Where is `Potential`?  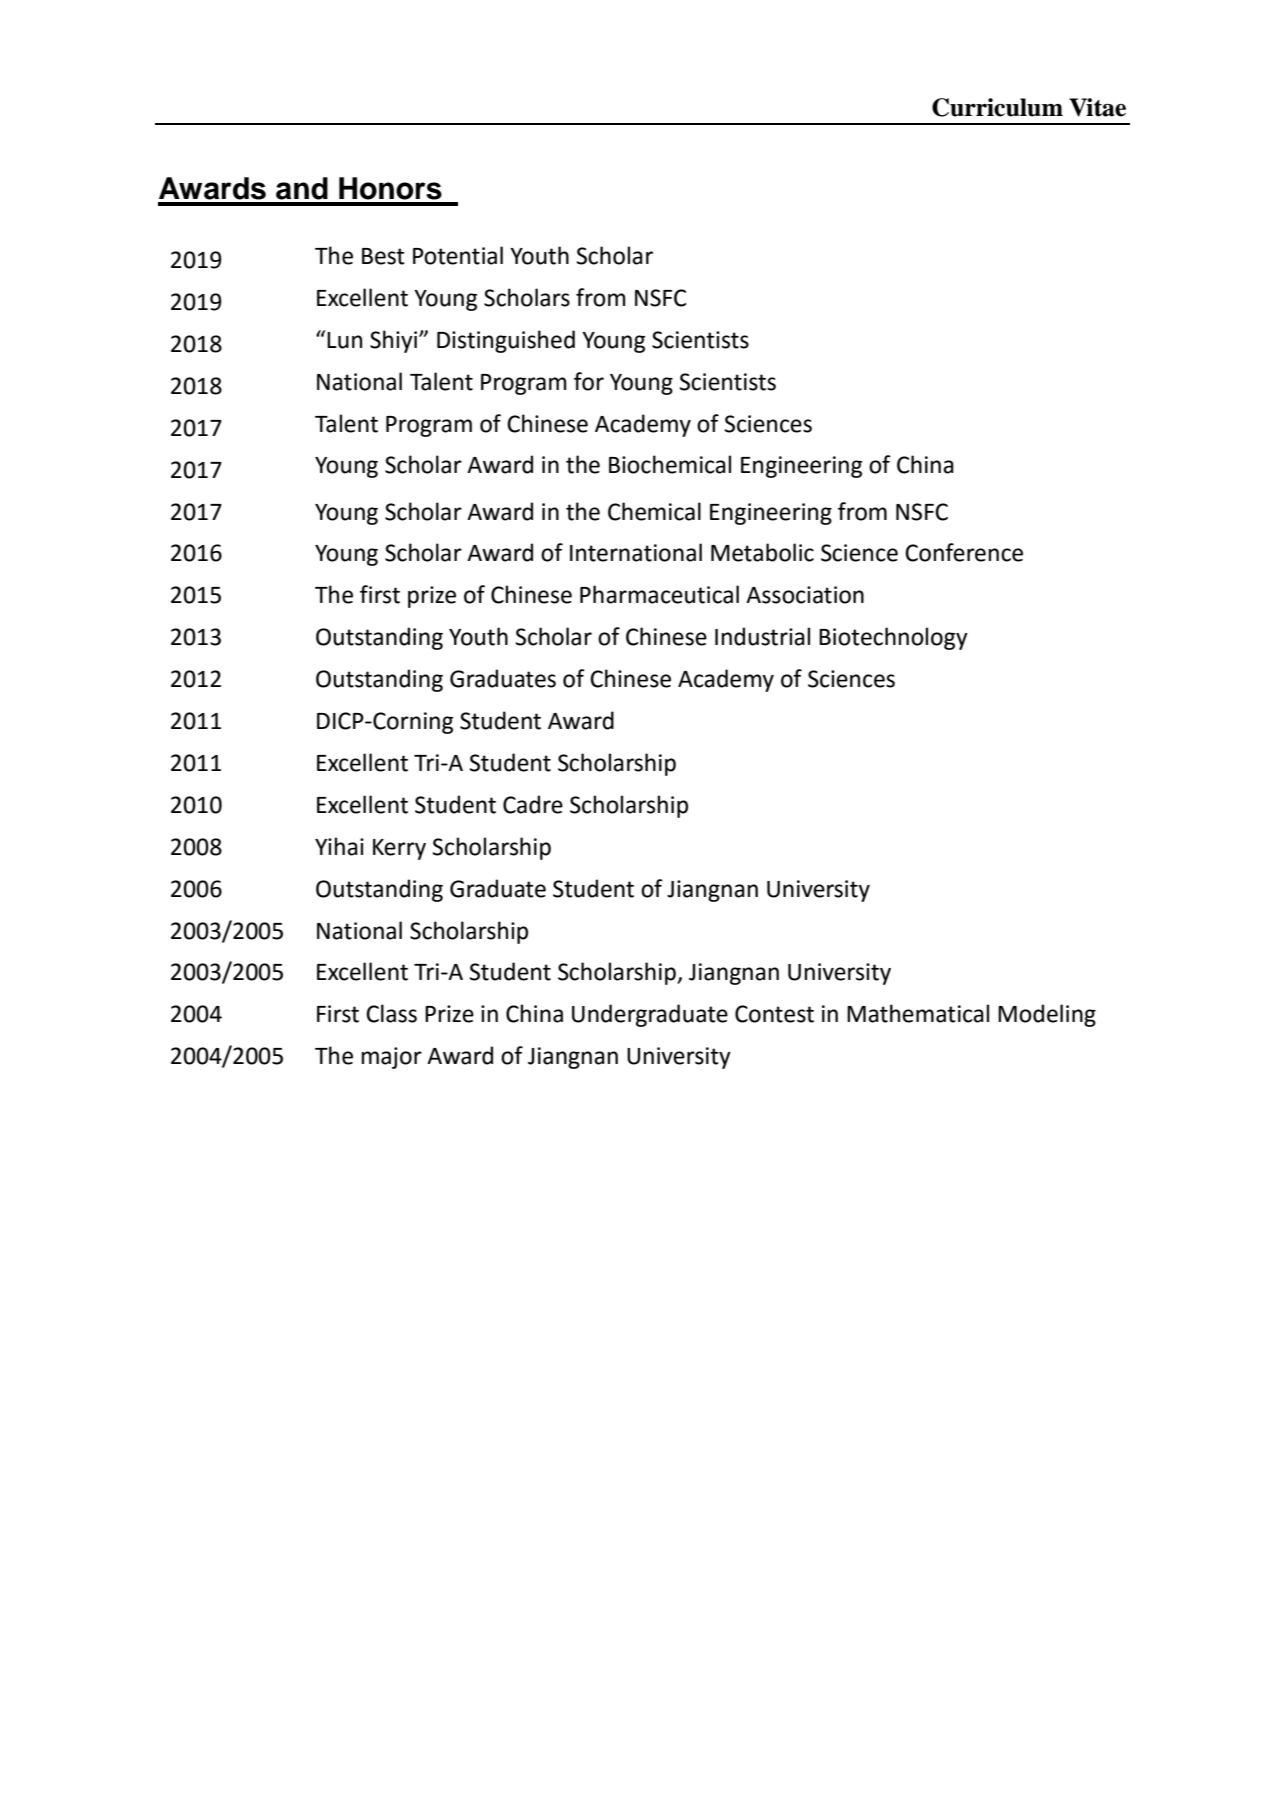
Potential is located at coordinates (458, 255).
